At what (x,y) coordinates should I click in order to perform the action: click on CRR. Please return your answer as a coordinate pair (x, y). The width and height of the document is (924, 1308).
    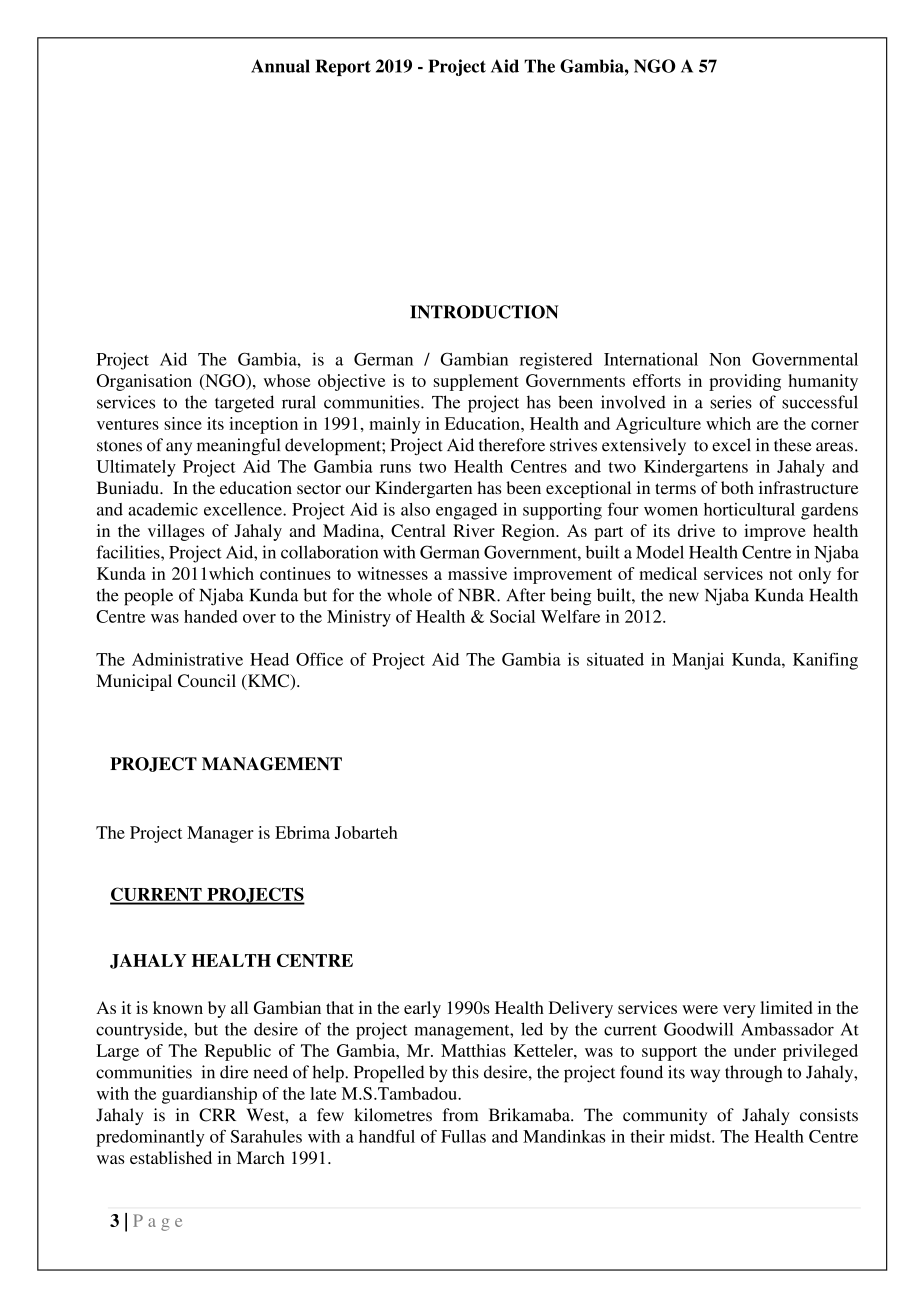
    Looking at the image, I should click on (217, 1115).
